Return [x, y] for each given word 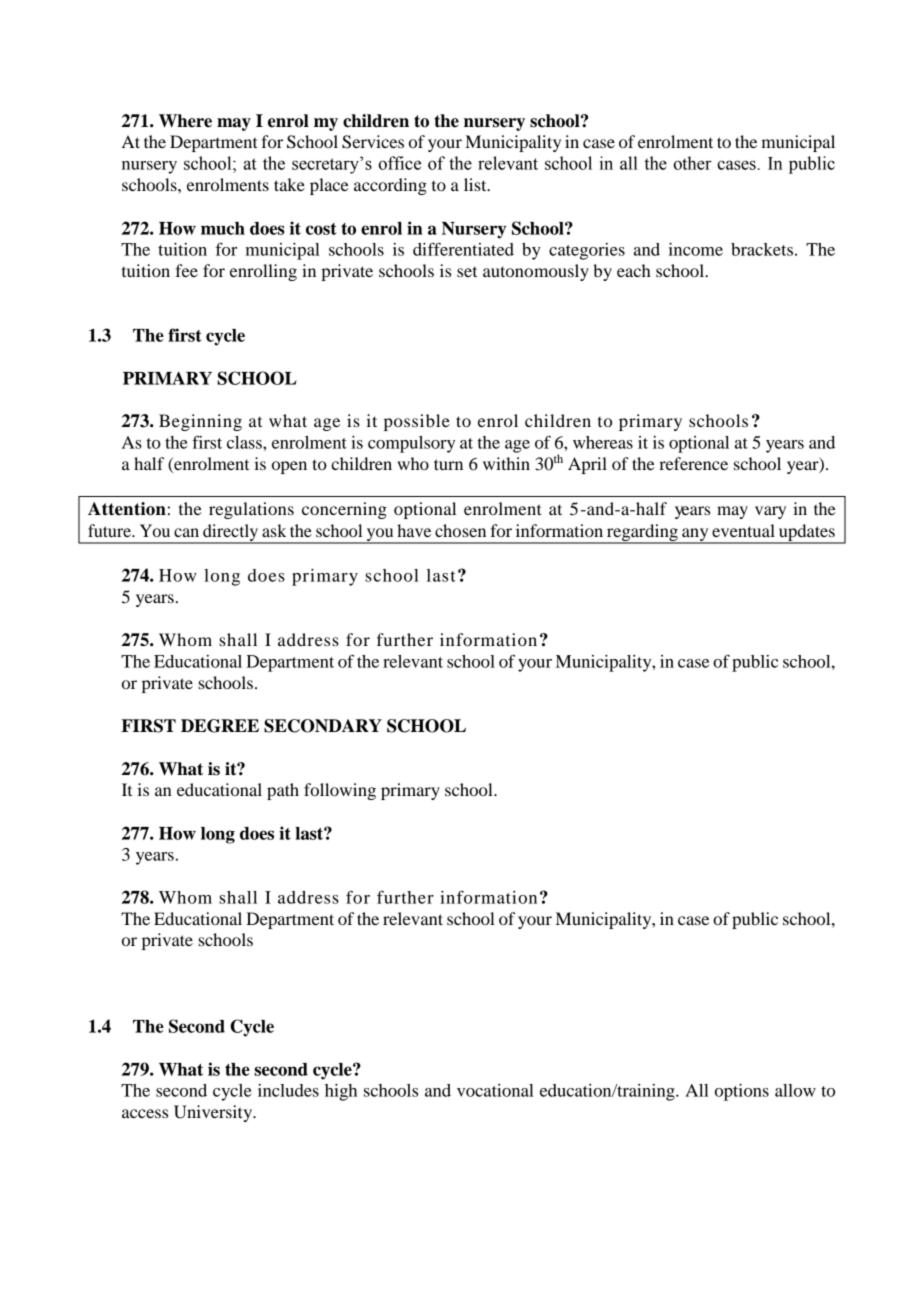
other [692, 163]
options [742, 1092]
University [214, 1113]
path [283, 791]
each [634, 270]
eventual [743, 530]
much [223, 228]
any [695, 535]
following [340, 791]
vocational [495, 1090]
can [186, 532]
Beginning [200, 422]
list [476, 184]
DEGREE [220, 726]
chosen [460, 530]
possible [417, 422]
